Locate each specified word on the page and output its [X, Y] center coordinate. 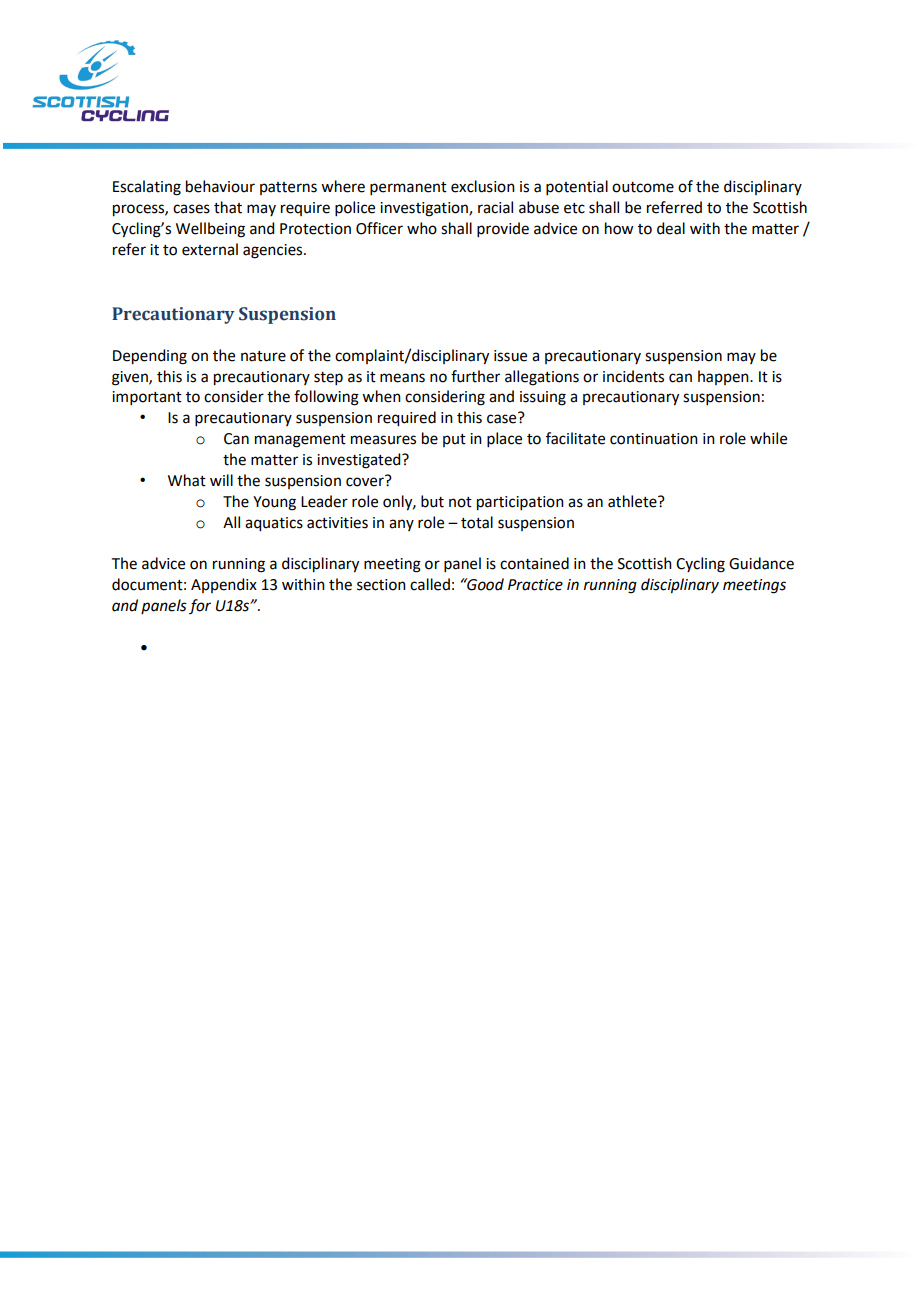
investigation [425, 209]
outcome [643, 187]
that [228, 207]
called [430, 584]
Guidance [761, 563]
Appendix [224, 585]
